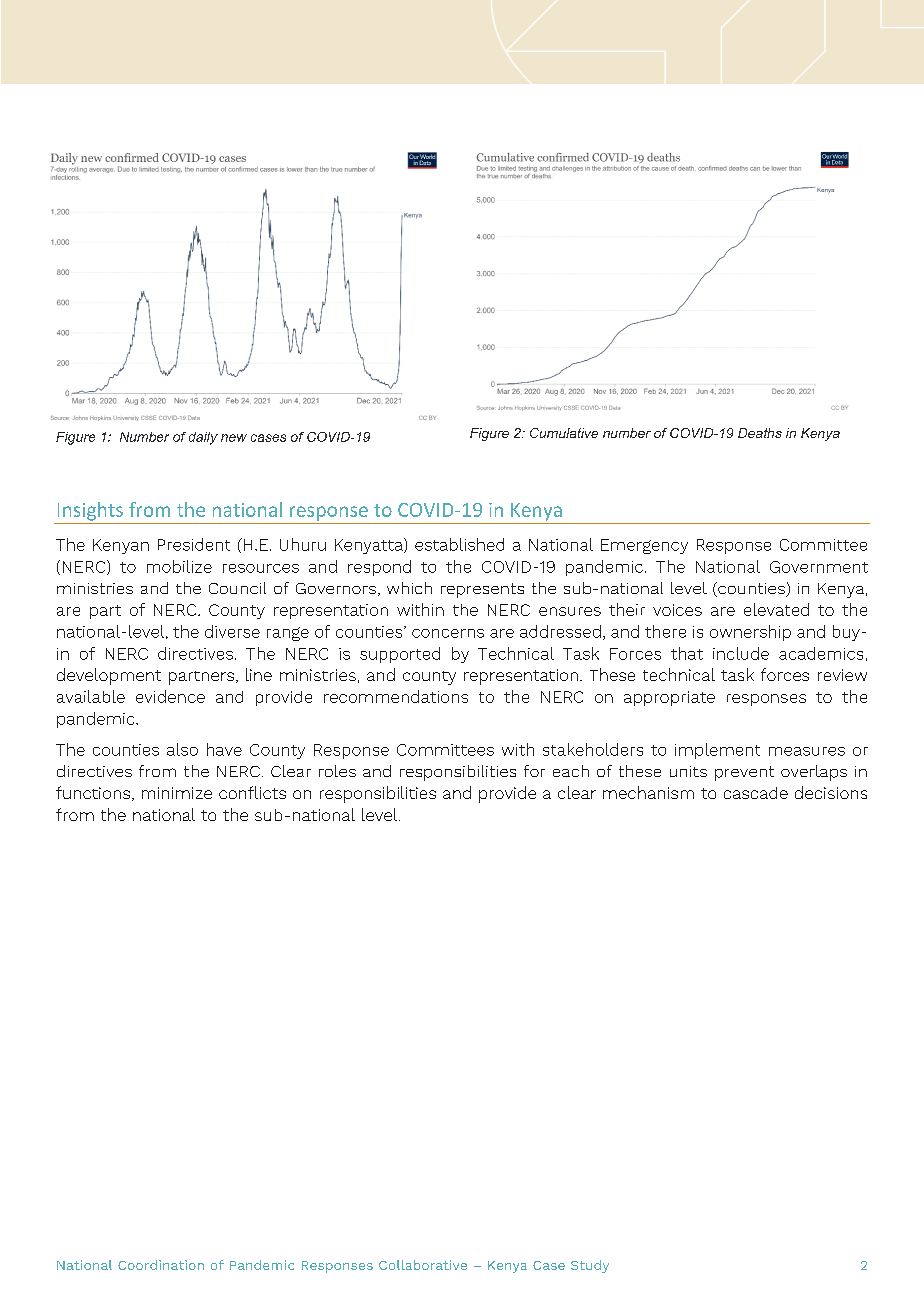  What do you see at coordinates (564, 433) in the screenshot?
I see `Cumulative` at bounding box center [564, 433].
